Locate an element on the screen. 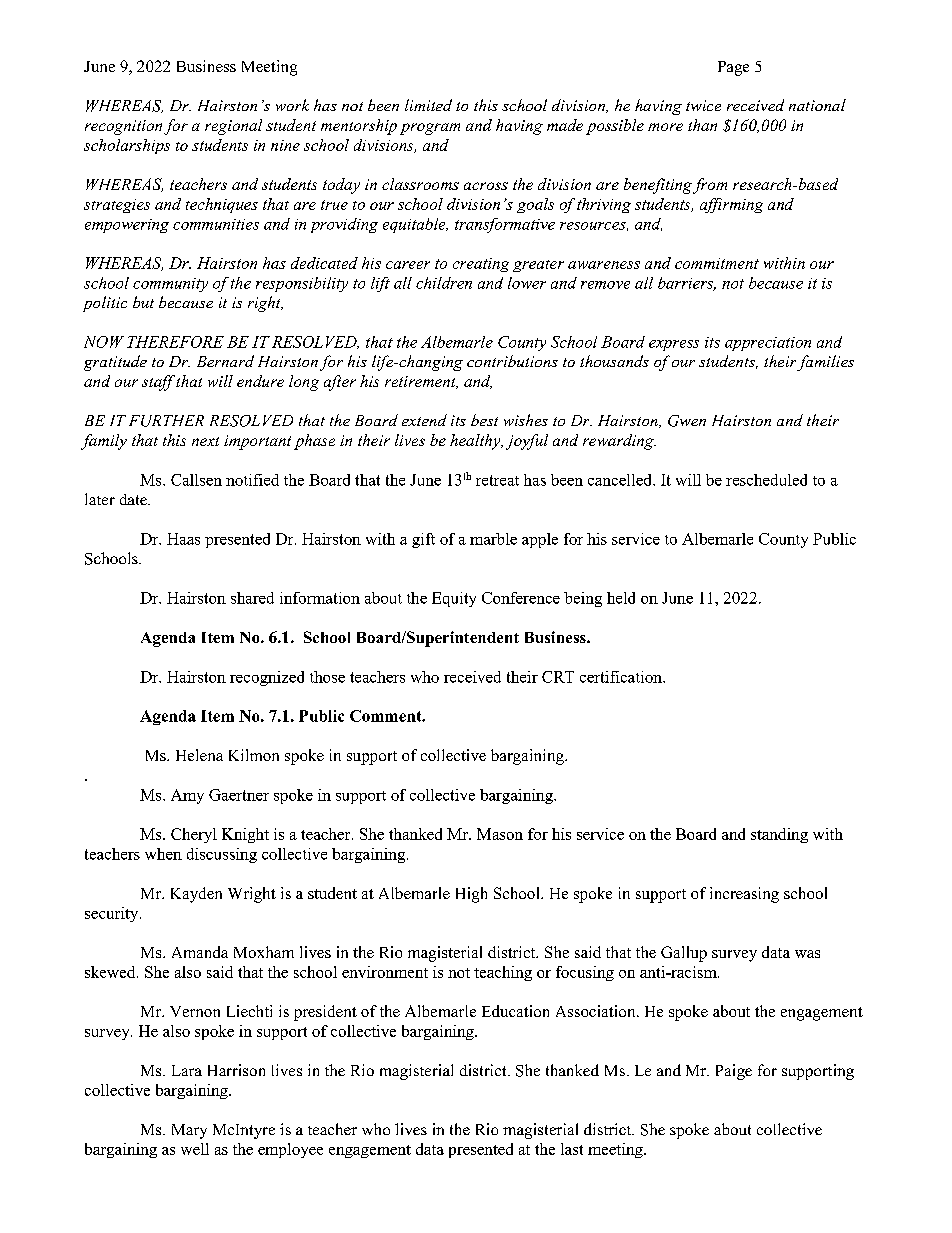 Image resolution: width=952 pixels, height=1233 pixels. healthy is located at coordinates (476, 442).
